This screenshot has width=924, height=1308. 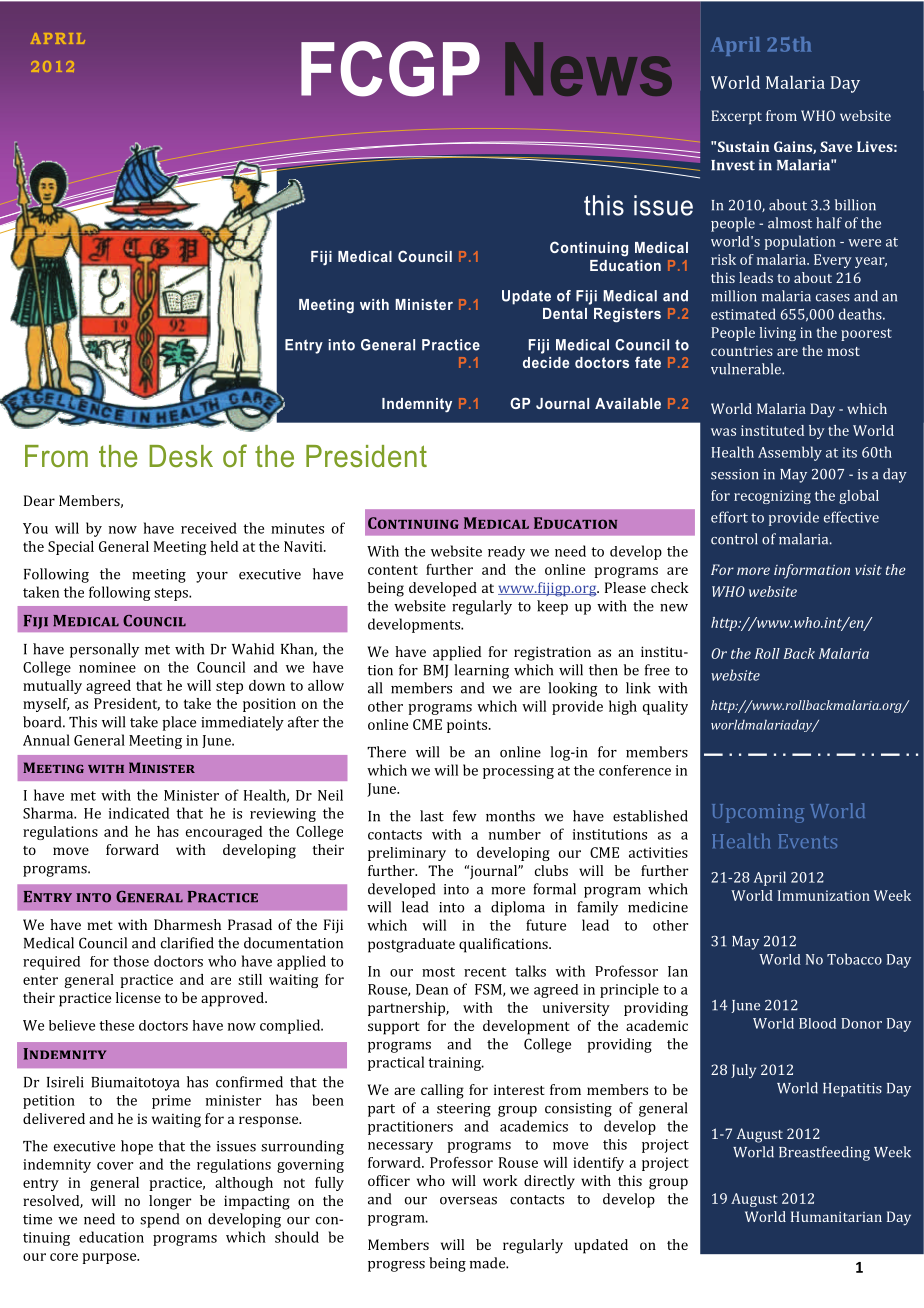 What do you see at coordinates (107, 667) in the screenshot?
I see `nominee` at bounding box center [107, 667].
